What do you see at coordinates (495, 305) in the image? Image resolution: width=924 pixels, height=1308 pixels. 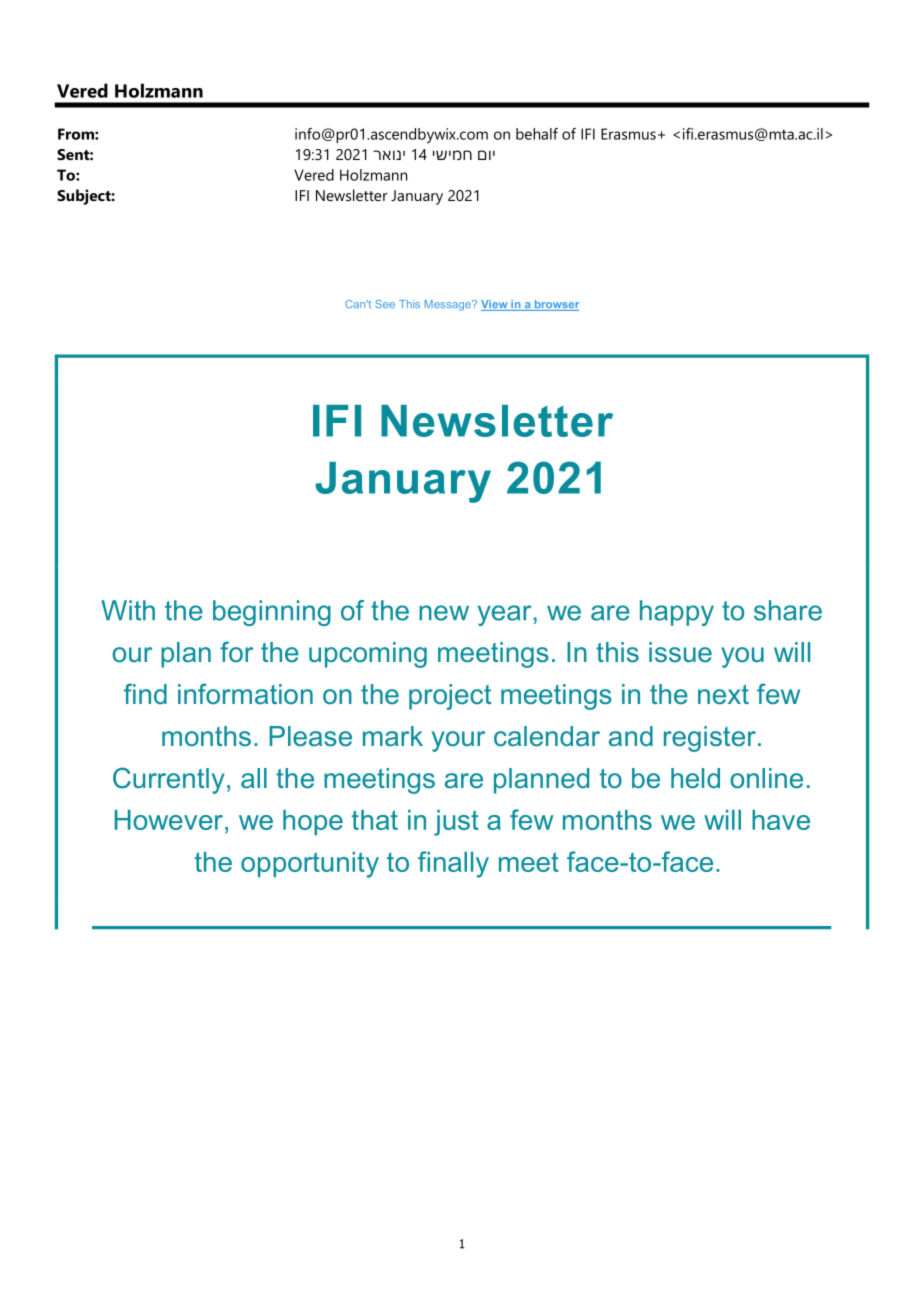 I see `View` at bounding box center [495, 305].
